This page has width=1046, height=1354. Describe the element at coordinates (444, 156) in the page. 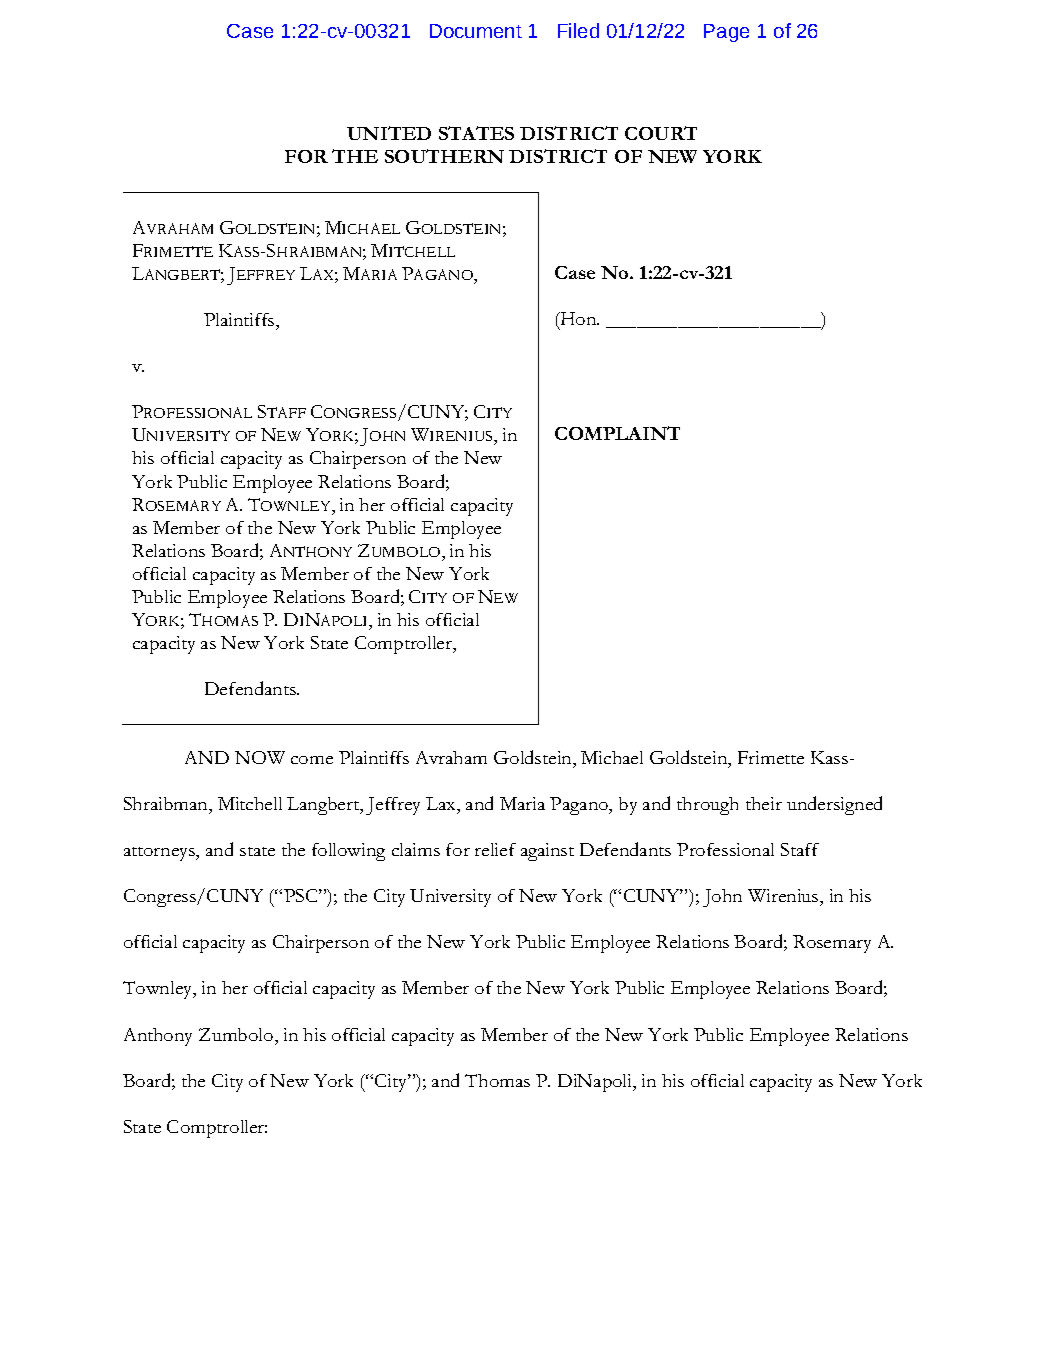

I see `SOUTHERN` at that location.
